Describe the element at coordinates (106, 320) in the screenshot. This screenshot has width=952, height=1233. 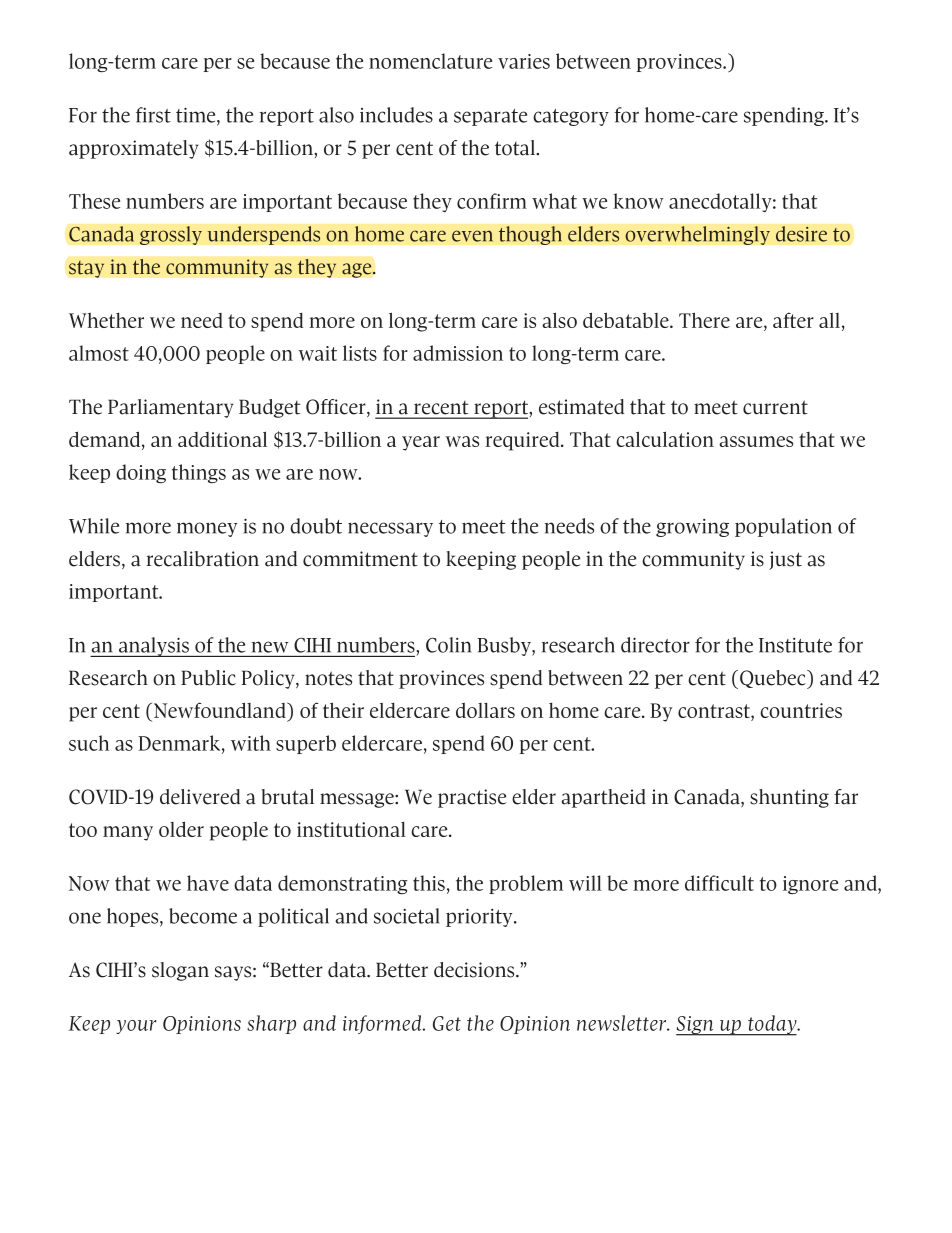
I see `Whether` at that location.
